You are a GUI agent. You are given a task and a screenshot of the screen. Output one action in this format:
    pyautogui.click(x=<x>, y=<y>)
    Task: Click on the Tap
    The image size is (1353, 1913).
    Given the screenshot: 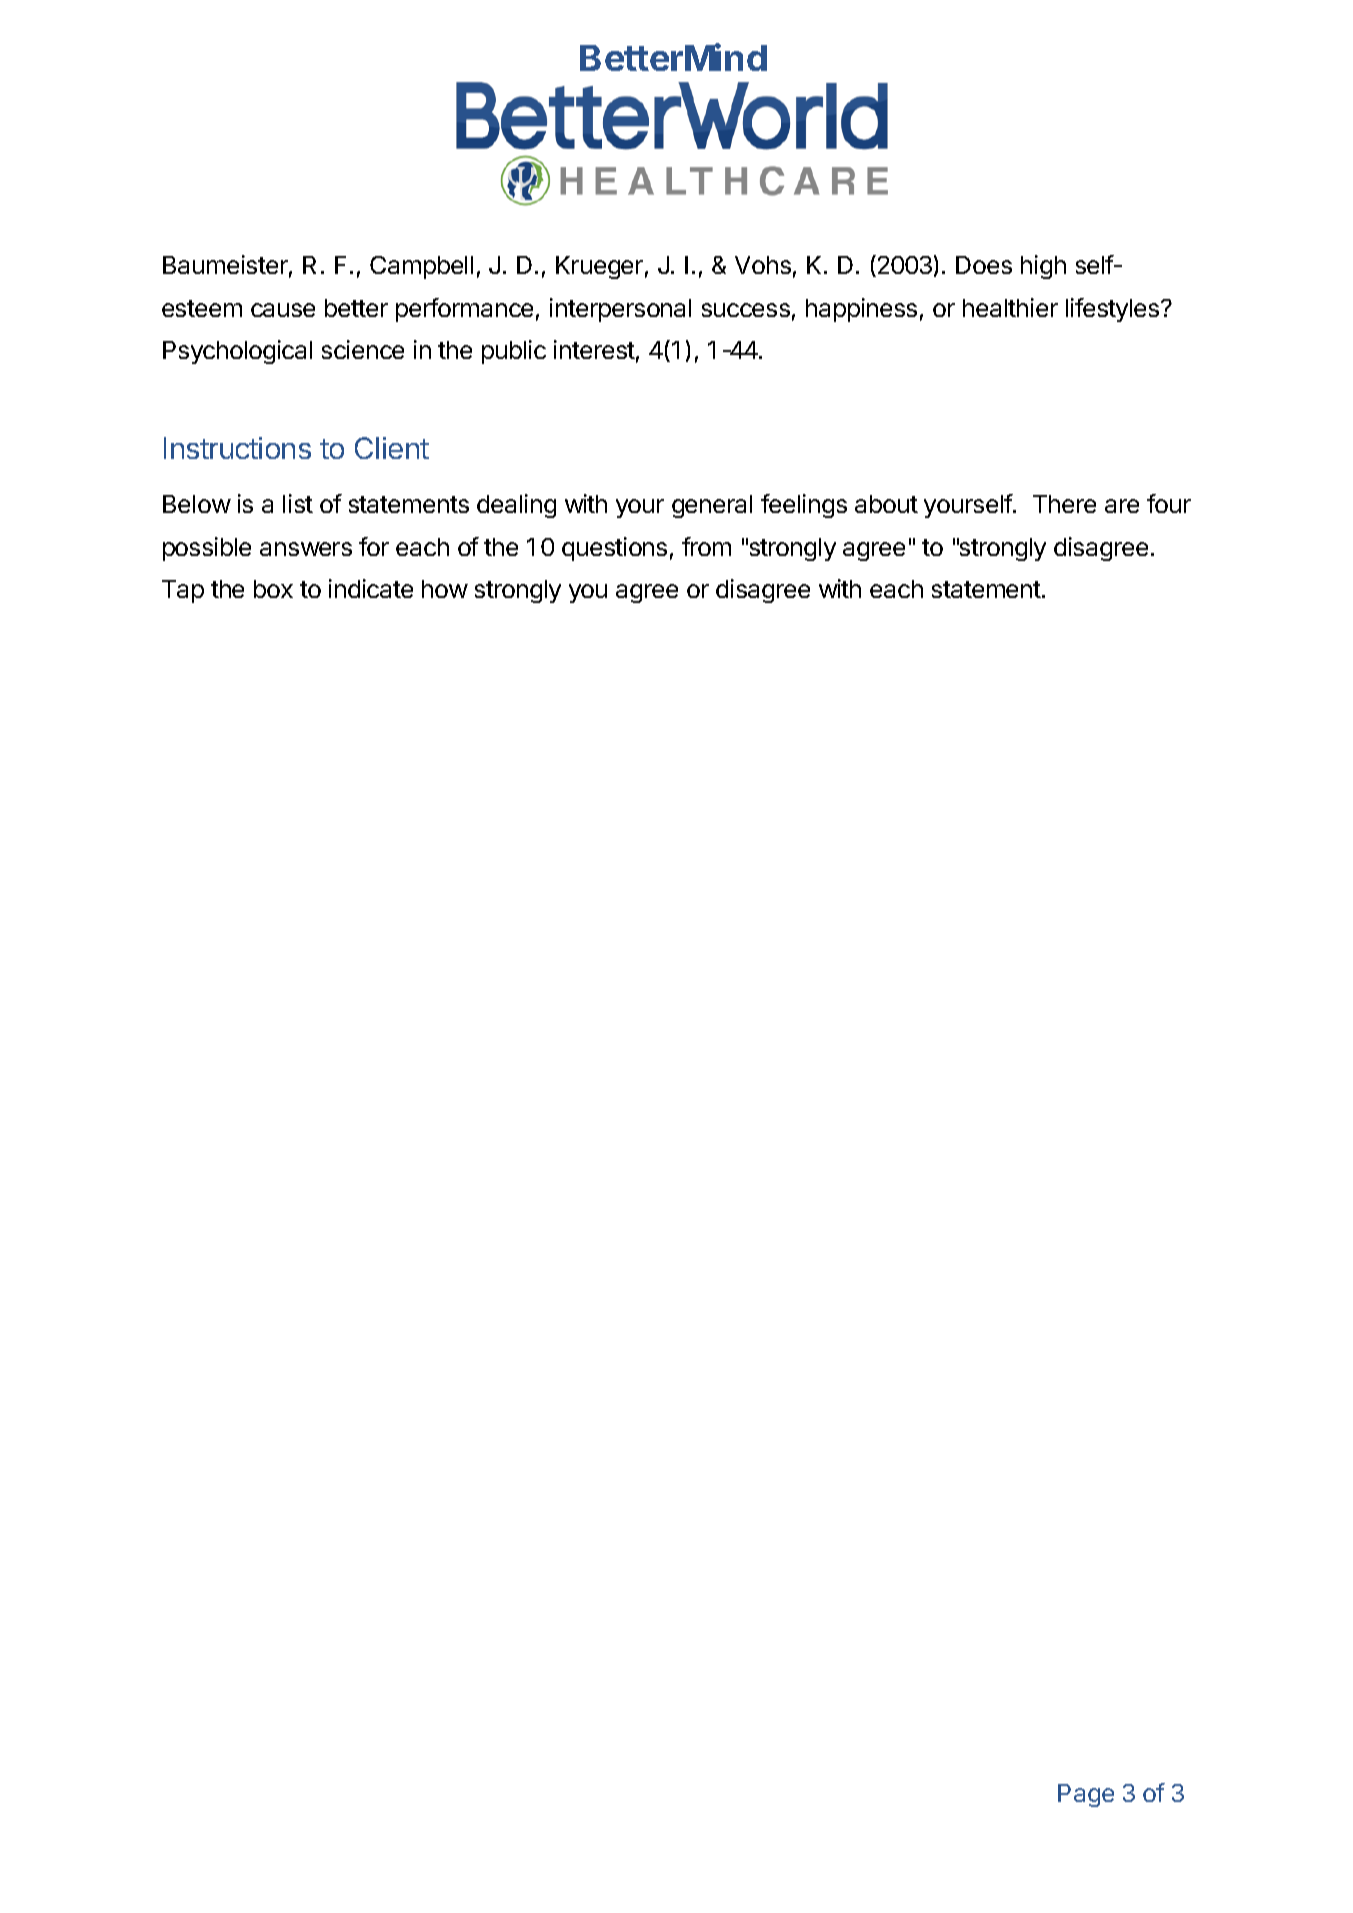 What is the action you would take?
    pyautogui.click(x=183, y=591)
